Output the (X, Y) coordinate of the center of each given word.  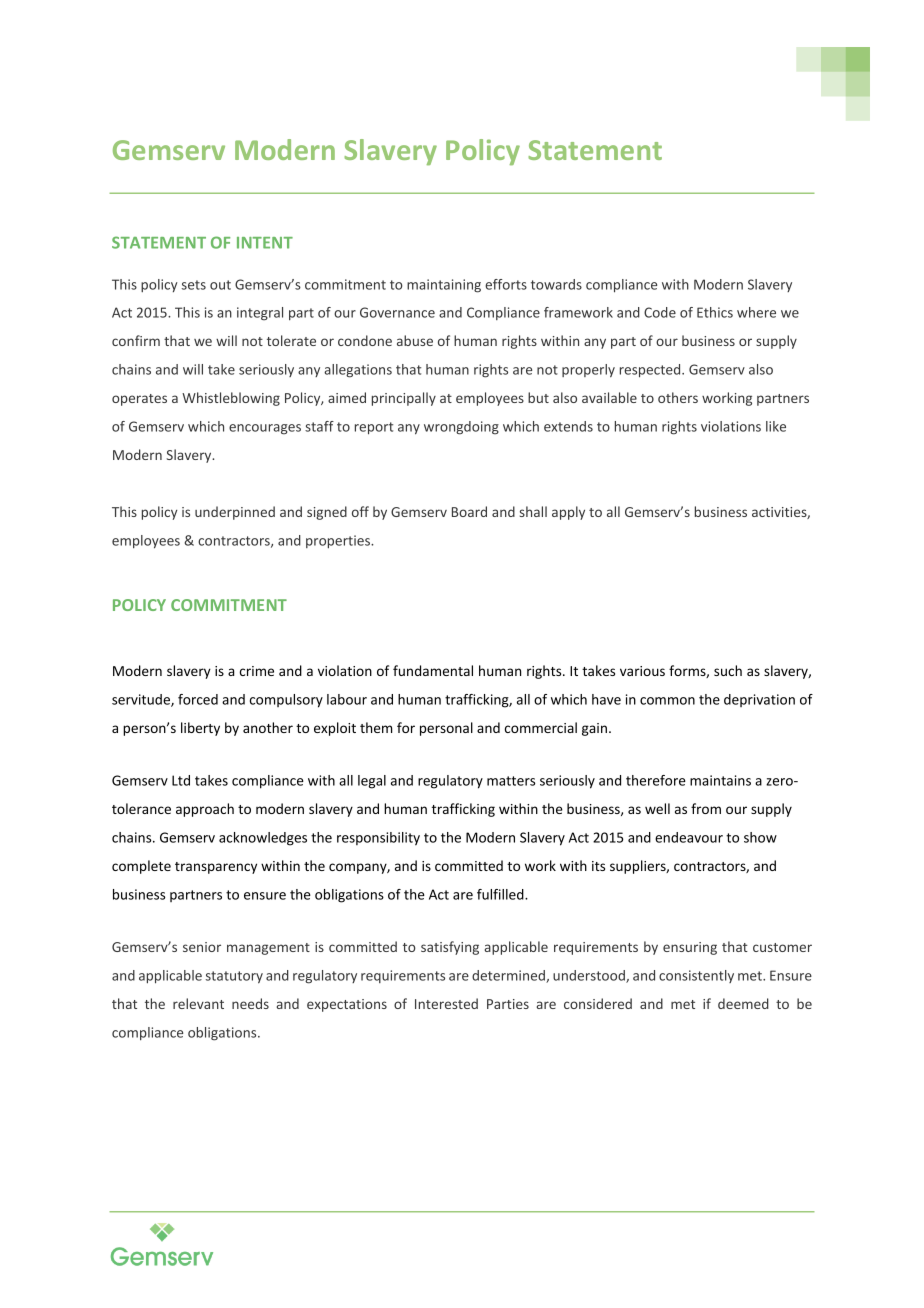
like (776, 426)
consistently (696, 976)
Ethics (715, 312)
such (728, 670)
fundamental (433, 670)
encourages (265, 429)
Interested (446, 1003)
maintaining (444, 286)
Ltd (181, 780)
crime (257, 671)
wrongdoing (461, 428)
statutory (234, 977)
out (220, 285)
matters (511, 781)
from (706, 808)
